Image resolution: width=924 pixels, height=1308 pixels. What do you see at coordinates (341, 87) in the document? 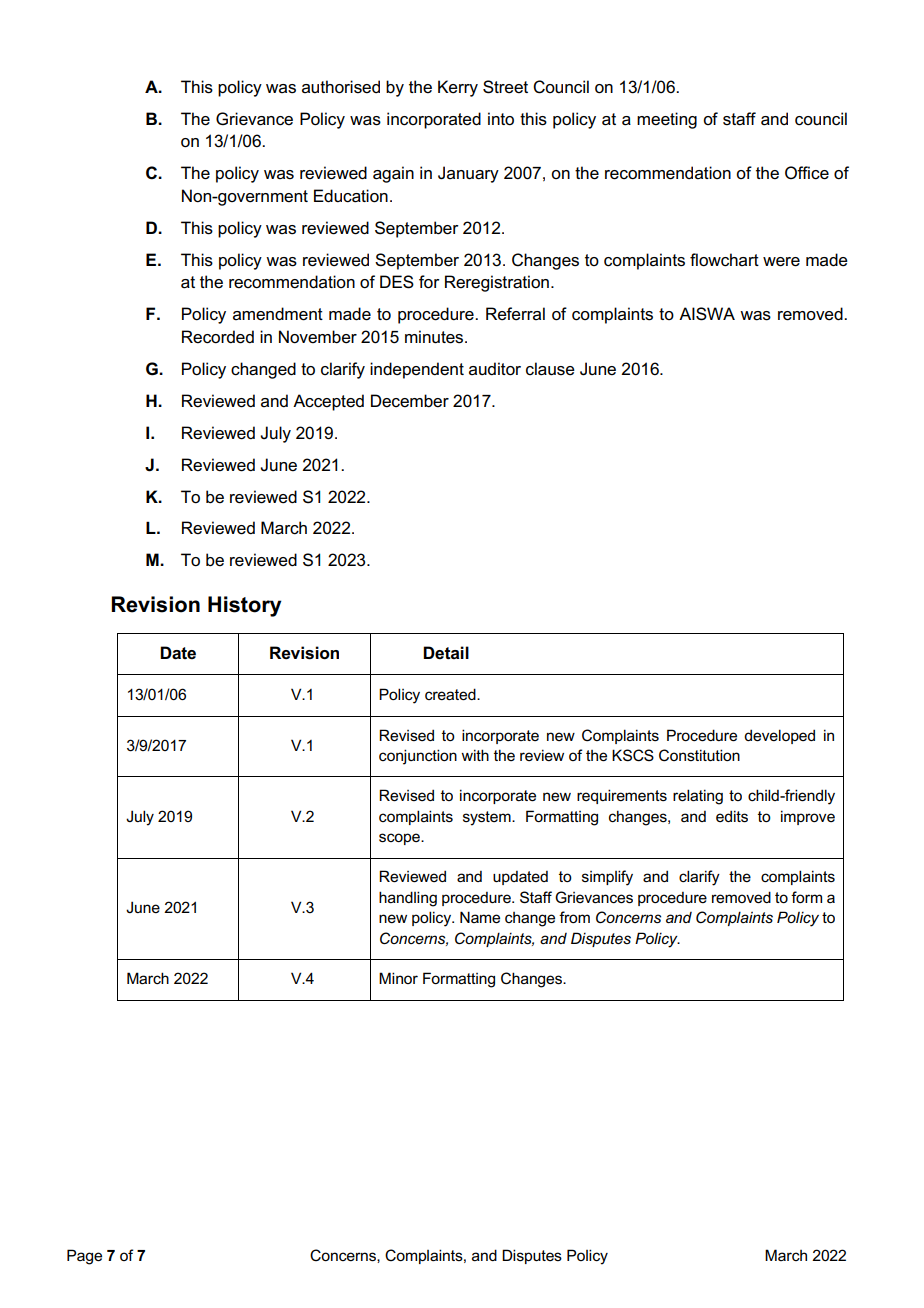
I see `authorised` at bounding box center [341, 87].
